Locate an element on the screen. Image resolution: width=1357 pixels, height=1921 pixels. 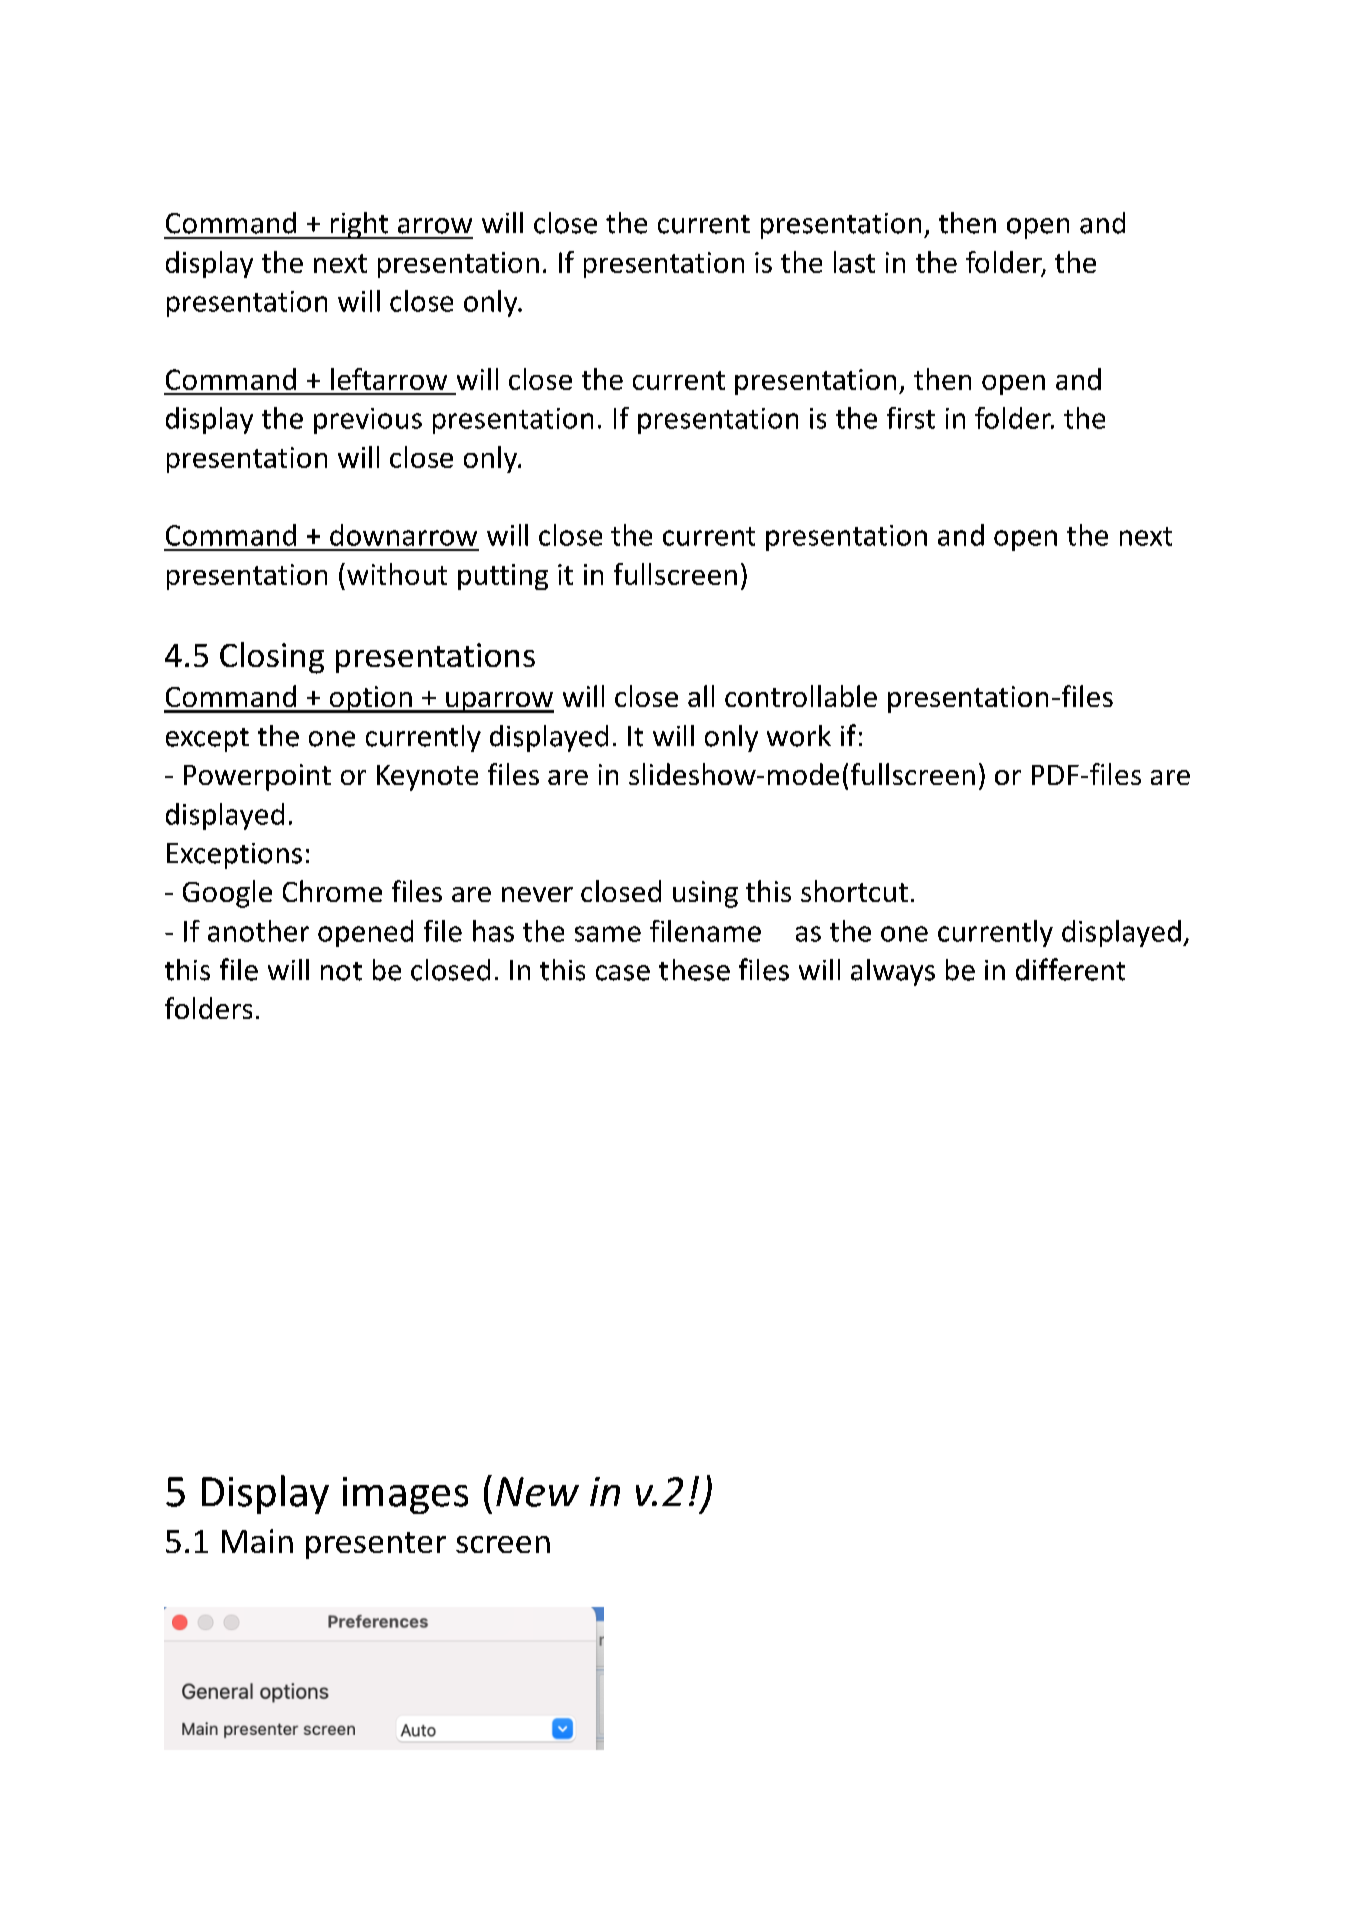
last is located at coordinates (854, 262).
